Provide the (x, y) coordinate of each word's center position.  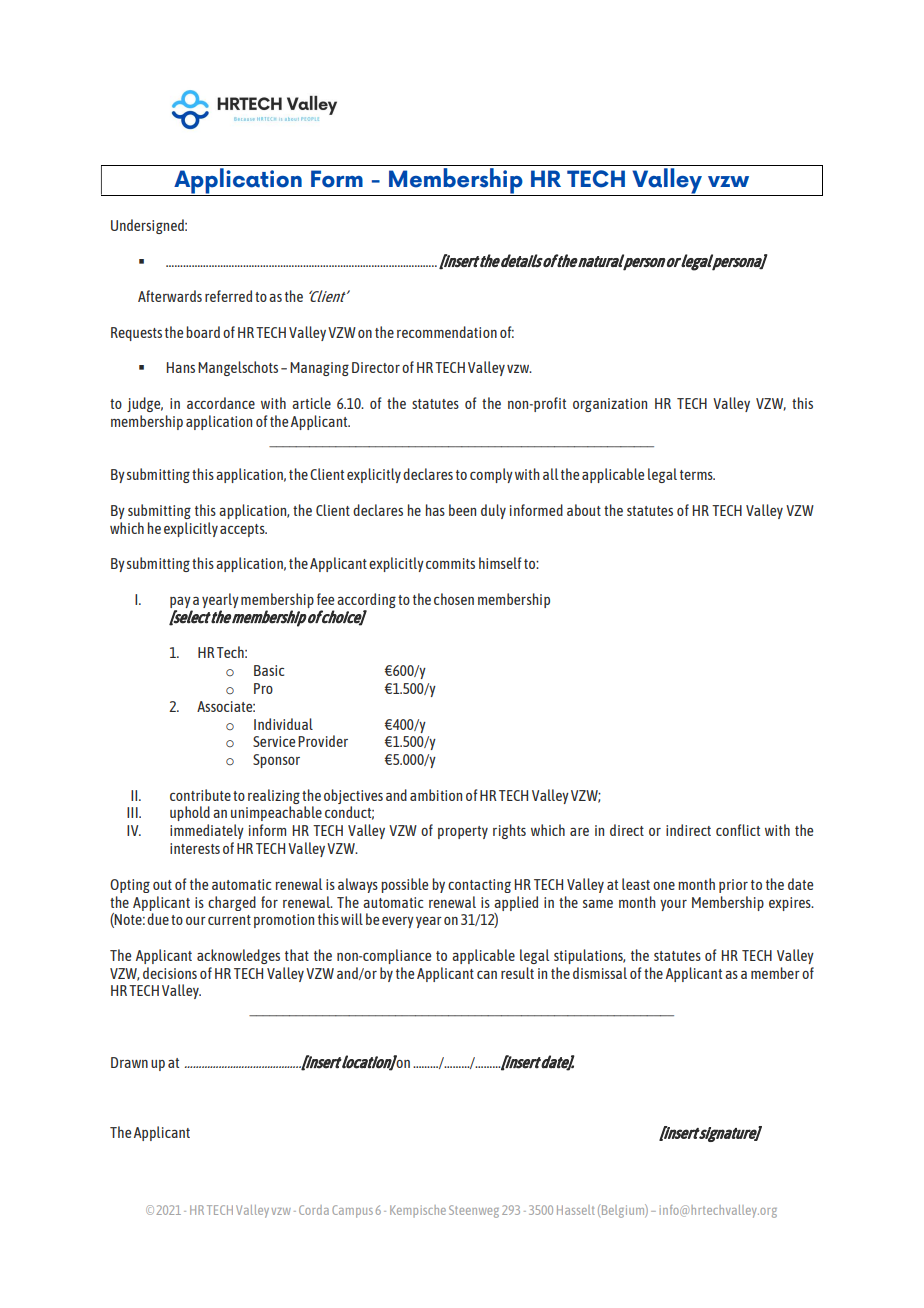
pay (180, 602)
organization (610, 405)
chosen (454, 599)
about (584, 510)
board (203, 332)
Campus (352, 1211)
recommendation (447, 332)
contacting (479, 886)
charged (232, 903)
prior (733, 886)
